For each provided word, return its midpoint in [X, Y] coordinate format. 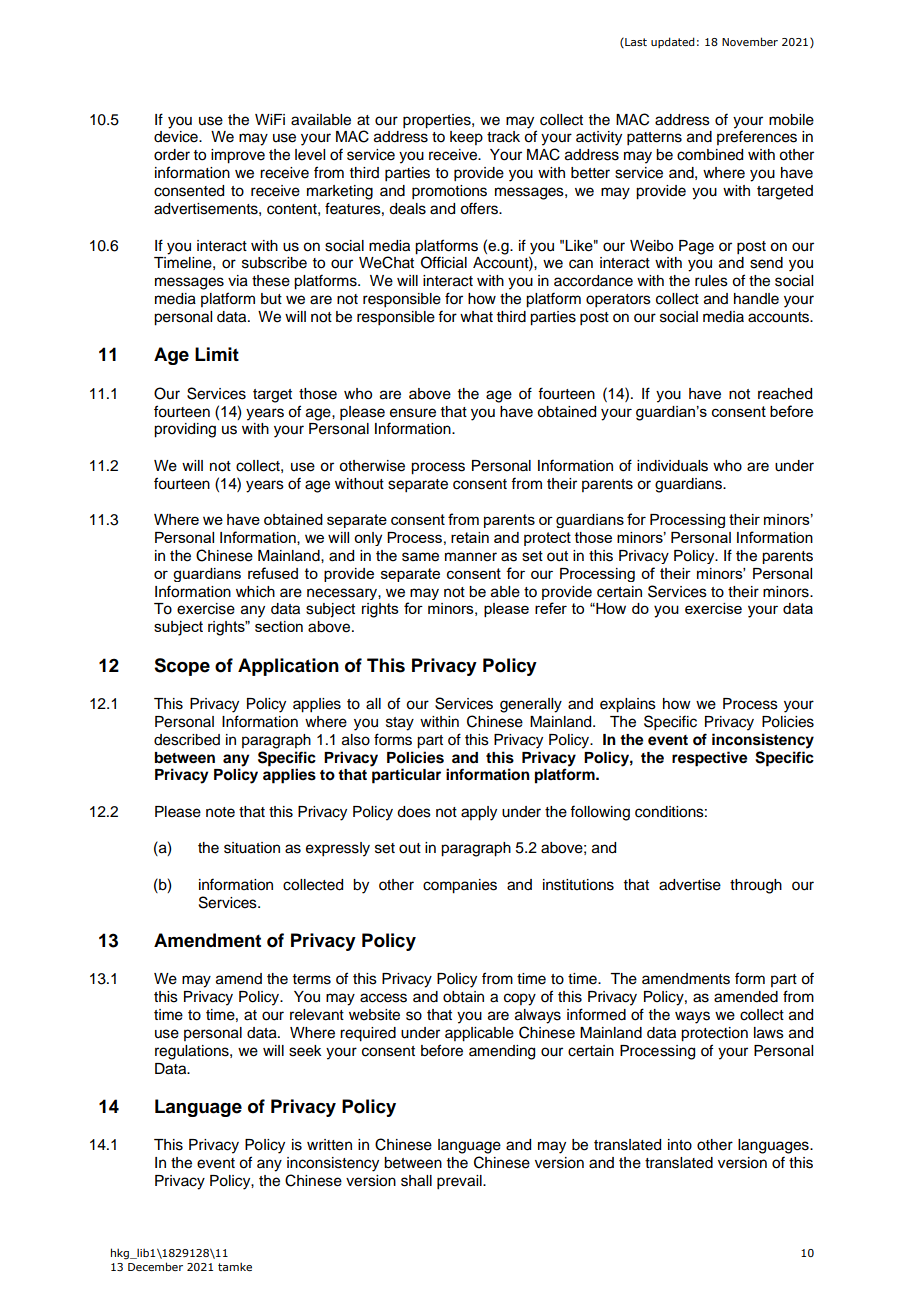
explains [628, 705]
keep [466, 138]
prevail [460, 1182]
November [750, 41]
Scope [182, 667]
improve [238, 156]
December [155, 1266]
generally [531, 705]
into [680, 1145]
